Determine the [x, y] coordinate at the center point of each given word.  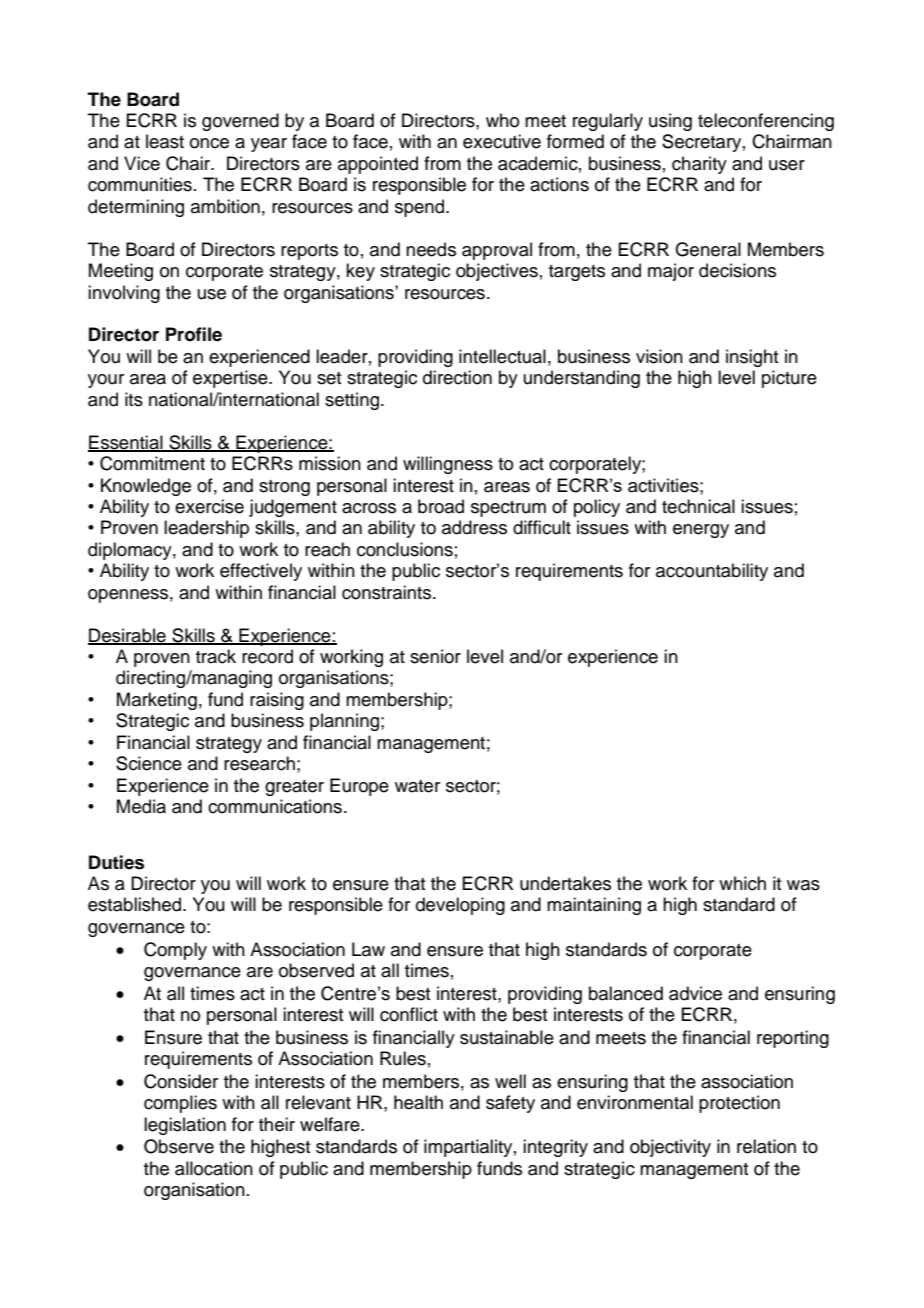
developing [460, 906]
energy [701, 531]
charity [699, 165]
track [216, 656]
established [136, 904]
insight [752, 358]
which [742, 883]
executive [502, 141]
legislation [185, 1126]
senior [435, 656]
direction [457, 377]
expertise [231, 379]
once [209, 143]
